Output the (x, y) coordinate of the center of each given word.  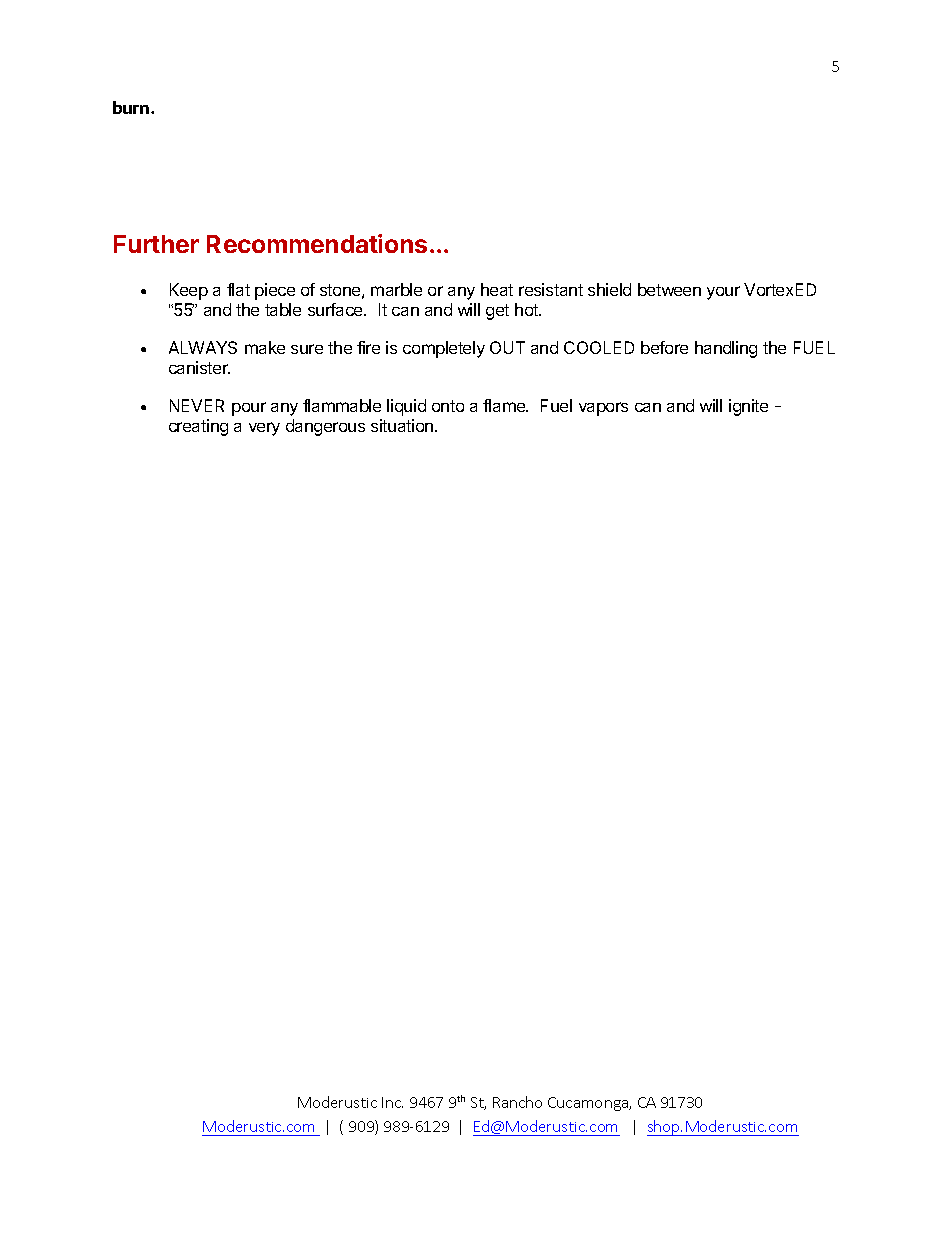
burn (132, 107)
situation (403, 425)
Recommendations (317, 243)
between (669, 289)
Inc (392, 1102)
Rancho (517, 1102)
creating (198, 427)
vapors (603, 409)
